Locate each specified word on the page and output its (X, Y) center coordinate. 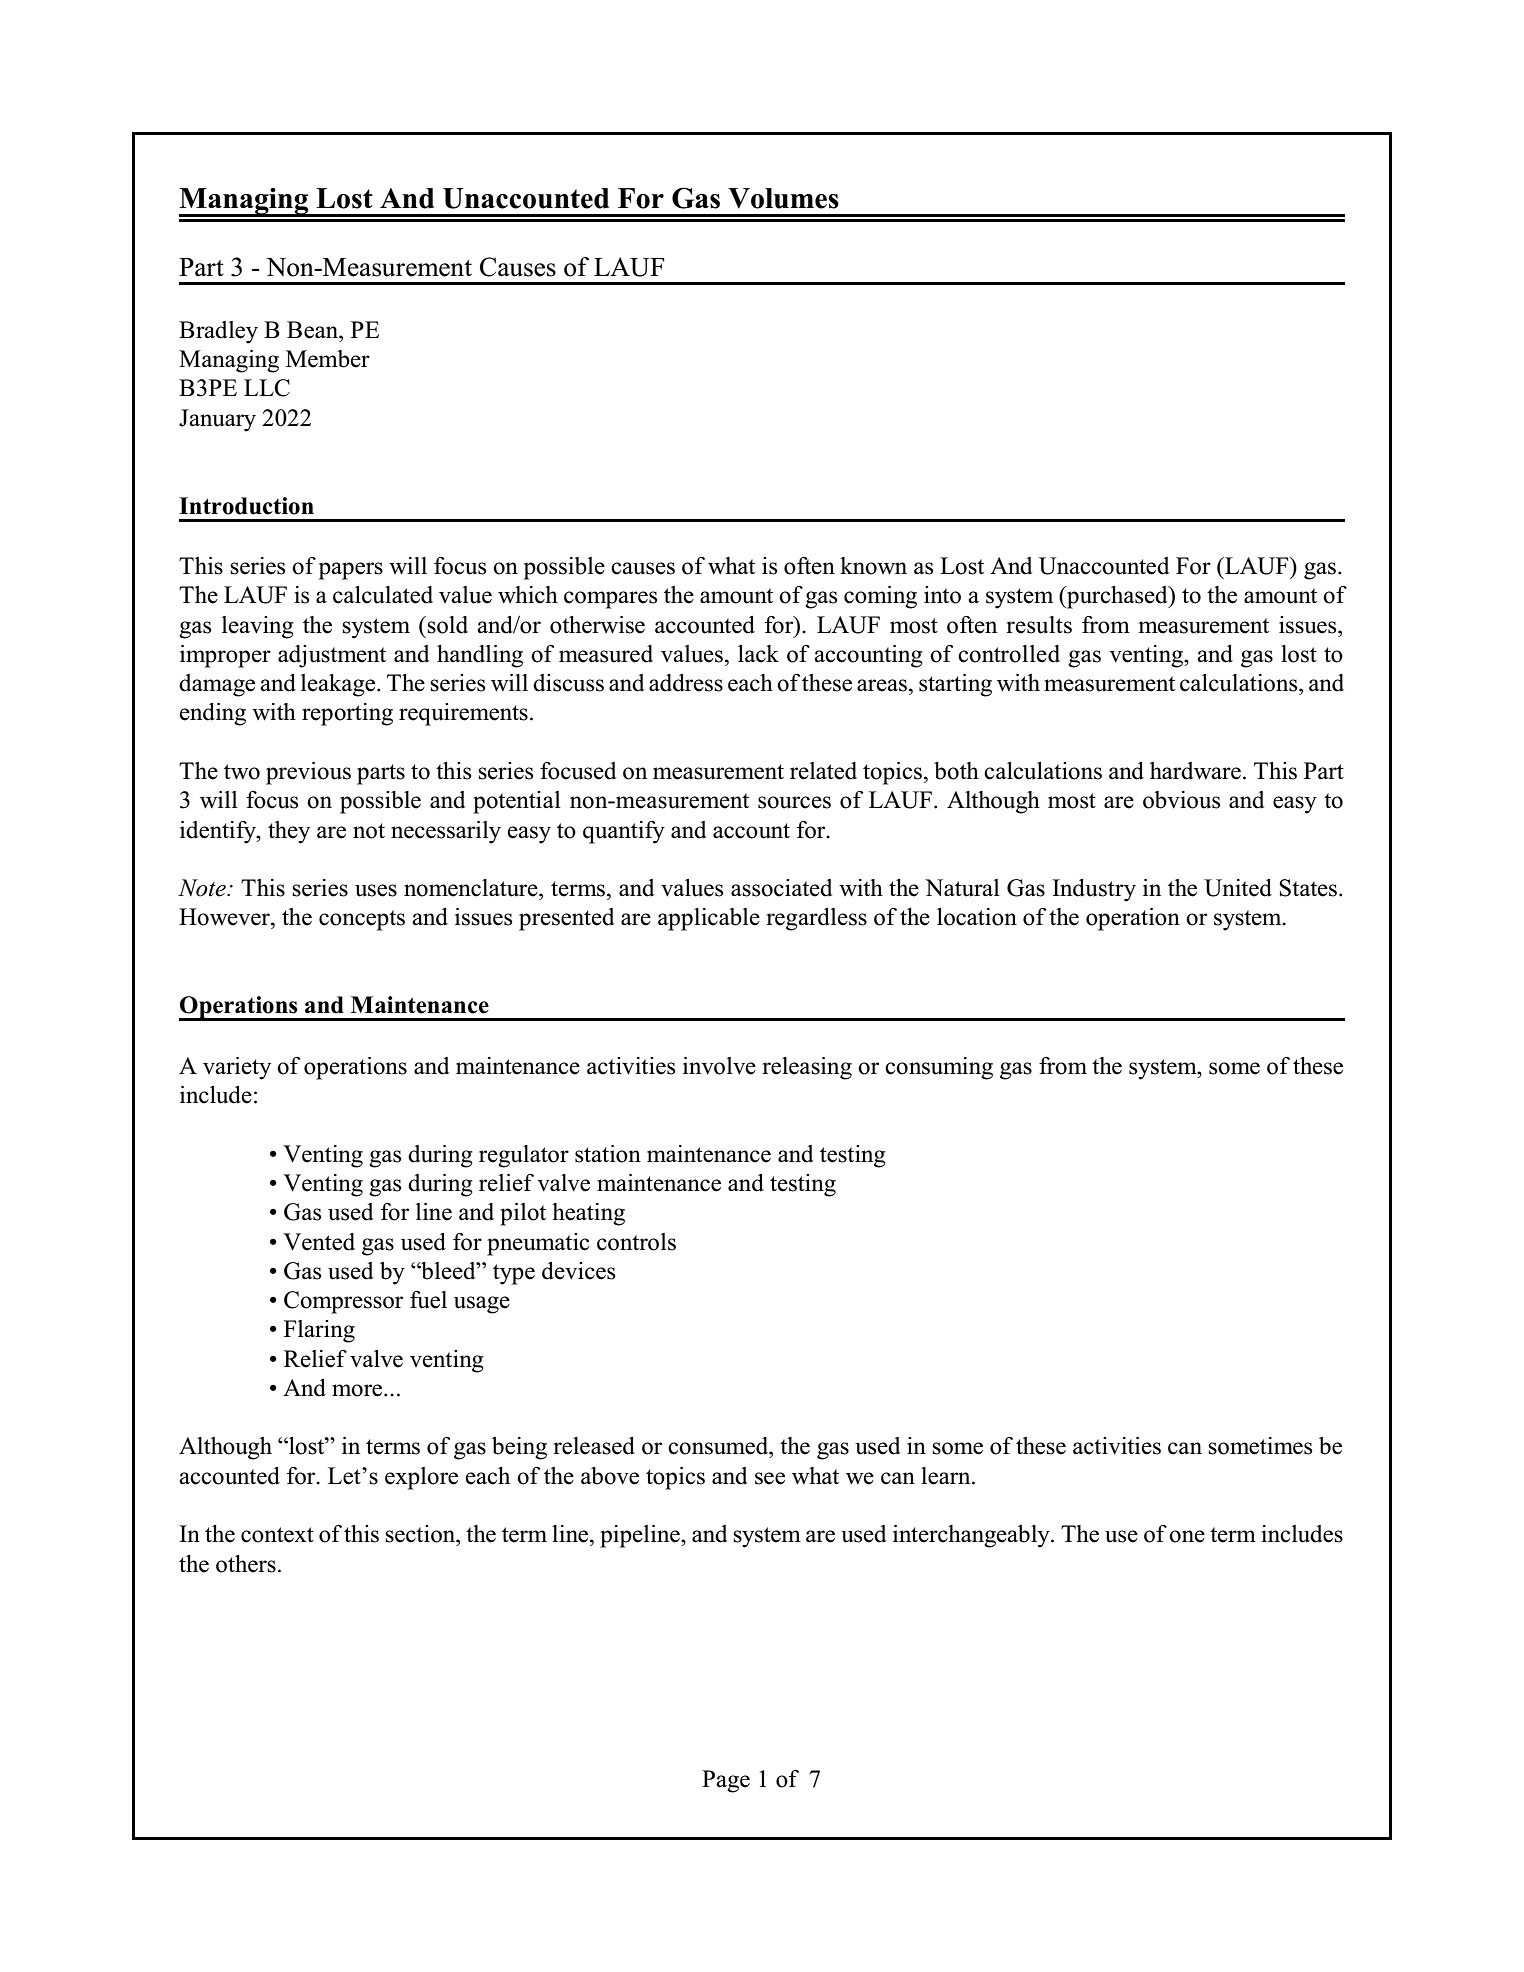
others (246, 1564)
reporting (347, 714)
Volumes (783, 198)
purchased (1117, 597)
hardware (1195, 771)
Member (328, 359)
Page (726, 1781)
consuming (939, 1068)
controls (636, 1242)
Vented (319, 1242)
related (823, 771)
